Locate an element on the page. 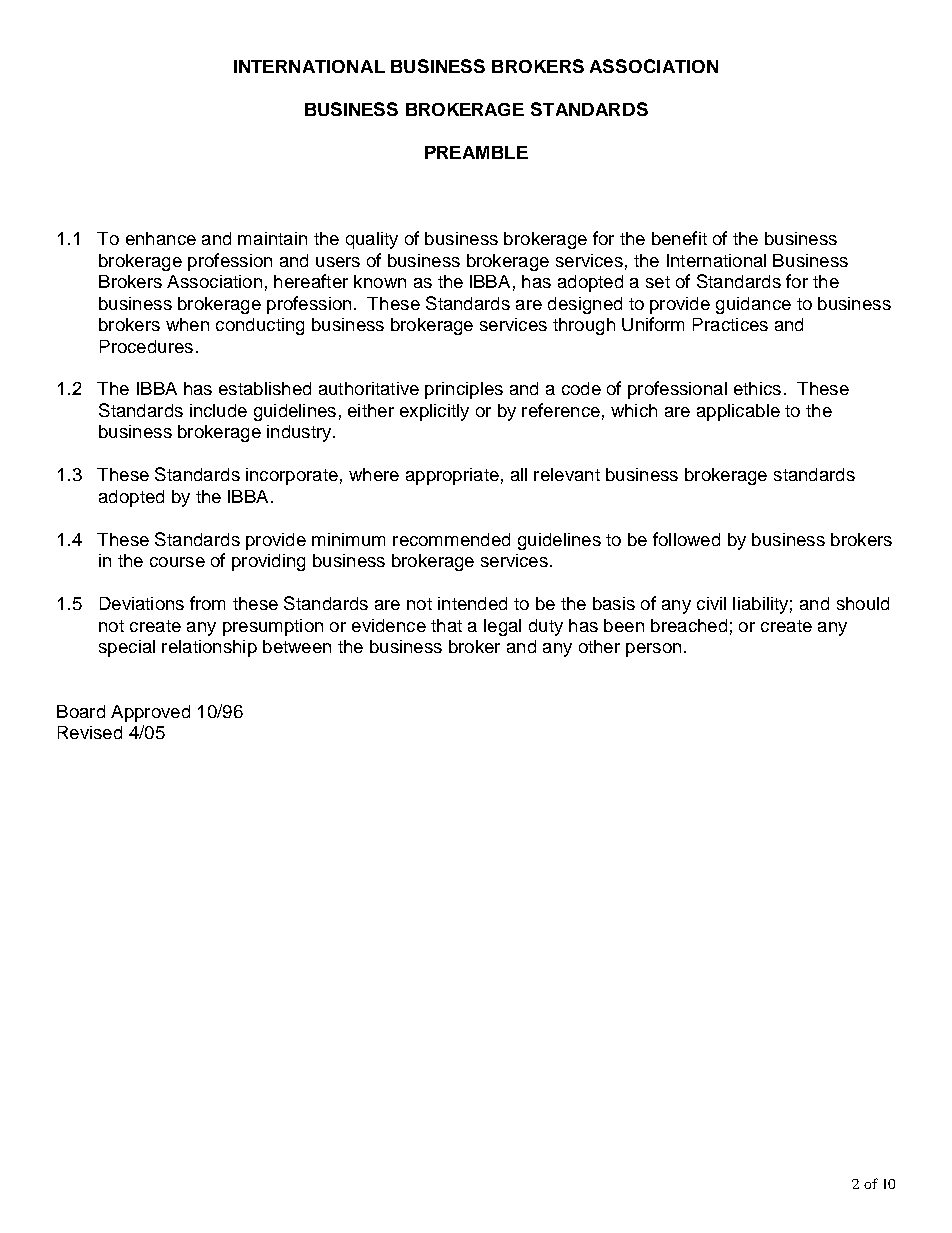  recommended is located at coordinates (451, 539).
